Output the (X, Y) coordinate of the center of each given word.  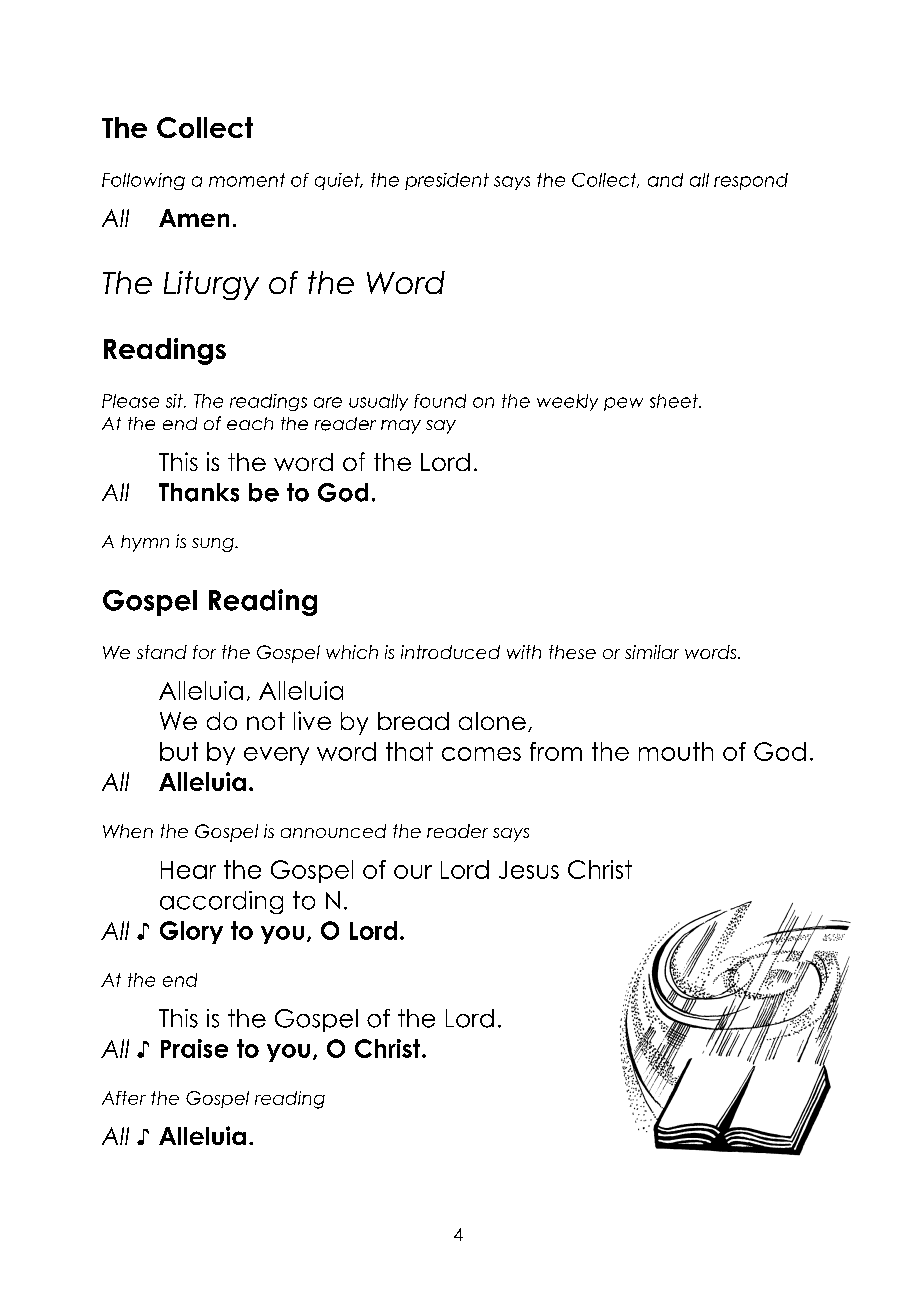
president (447, 181)
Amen (194, 218)
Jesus (529, 870)
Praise (194, 1048)
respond (751, 181)
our (413, 872)
